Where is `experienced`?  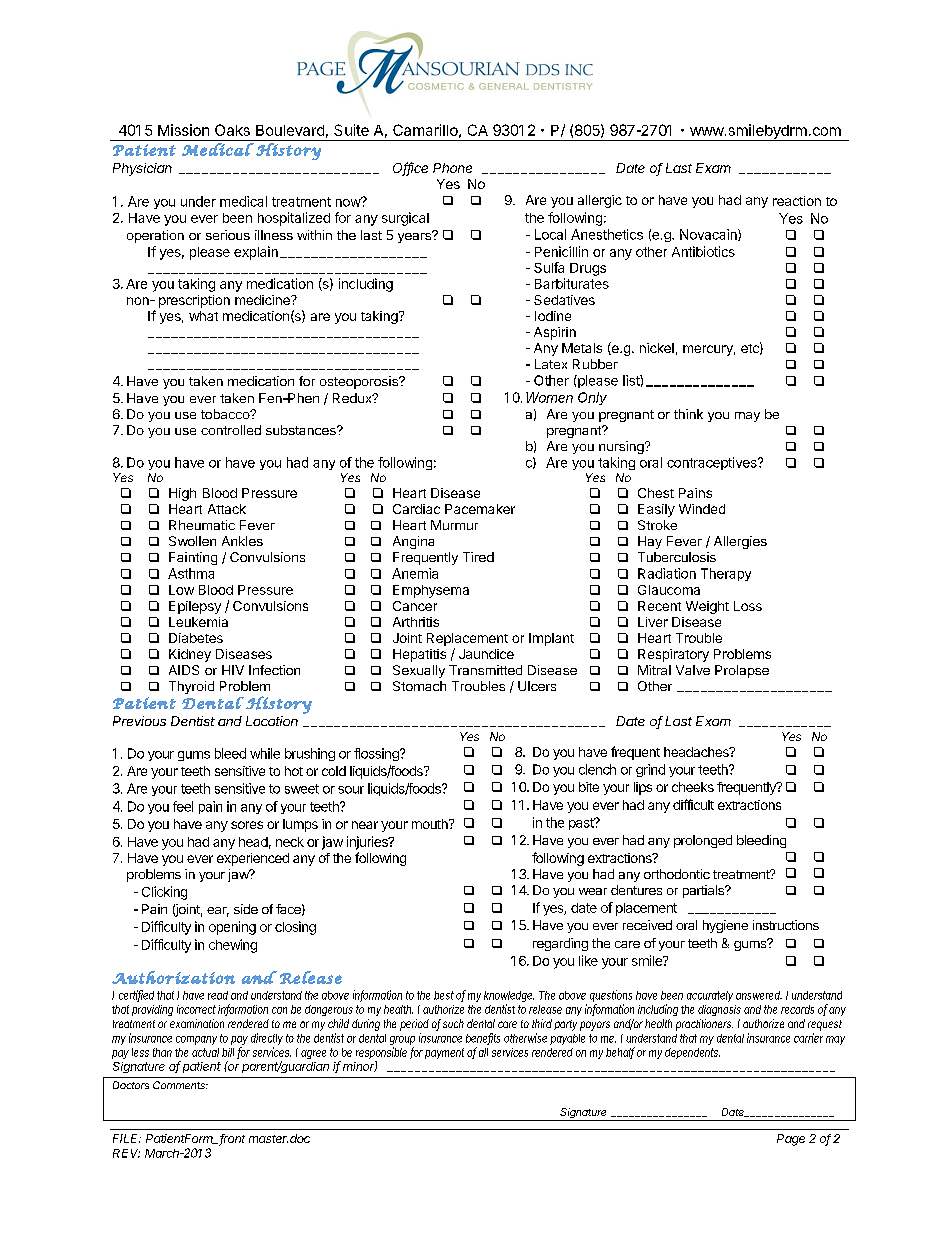 experienced is located at coordinates (253, 859).
